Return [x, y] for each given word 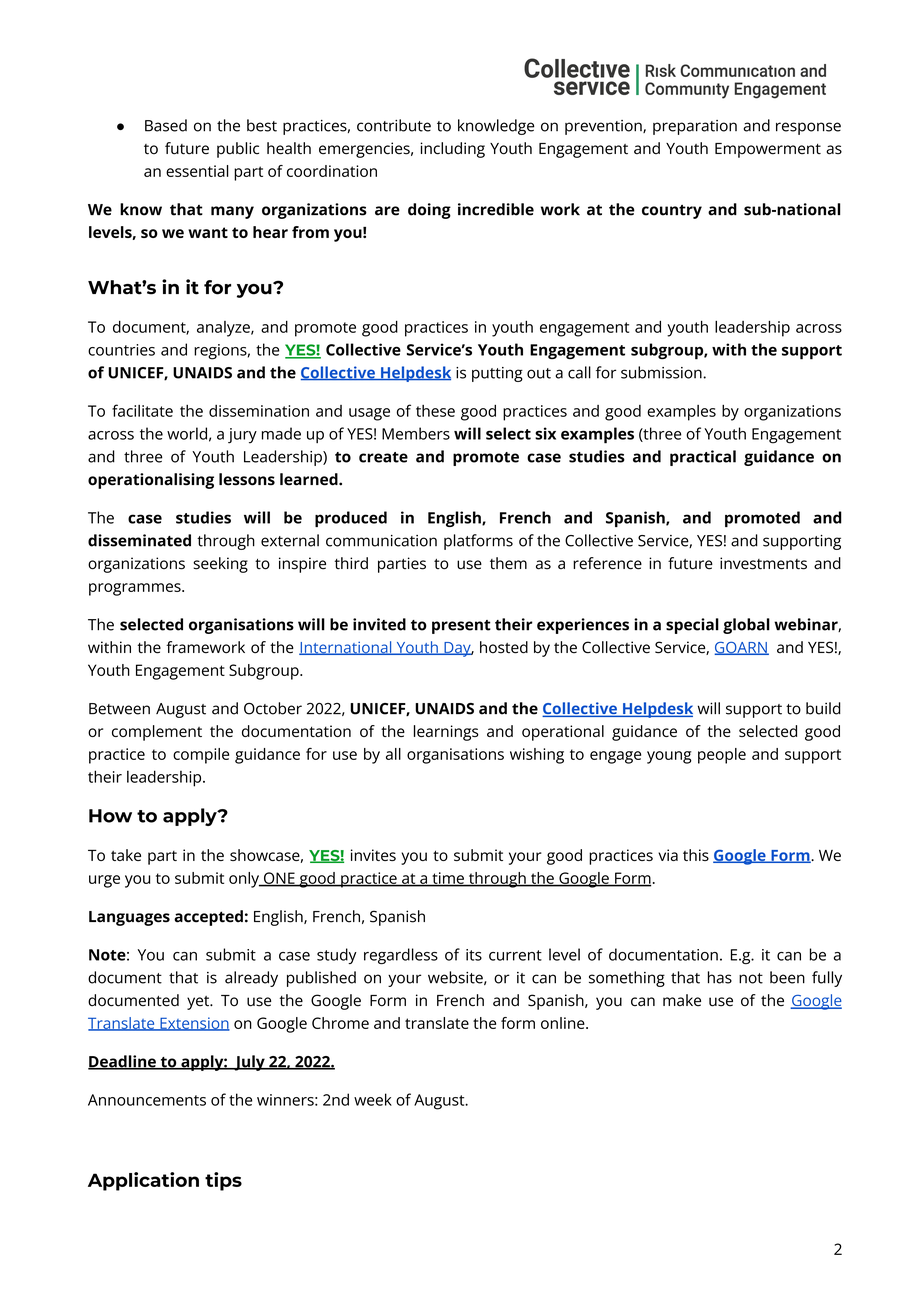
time [448, 879]
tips [223, 1181]
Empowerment [768, 150]
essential [197, 171]
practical [703, 458]
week [373, 1099]
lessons [247, 479]
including [452, 150]
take [126, 855]
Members [416, 433]
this [696, 855]
